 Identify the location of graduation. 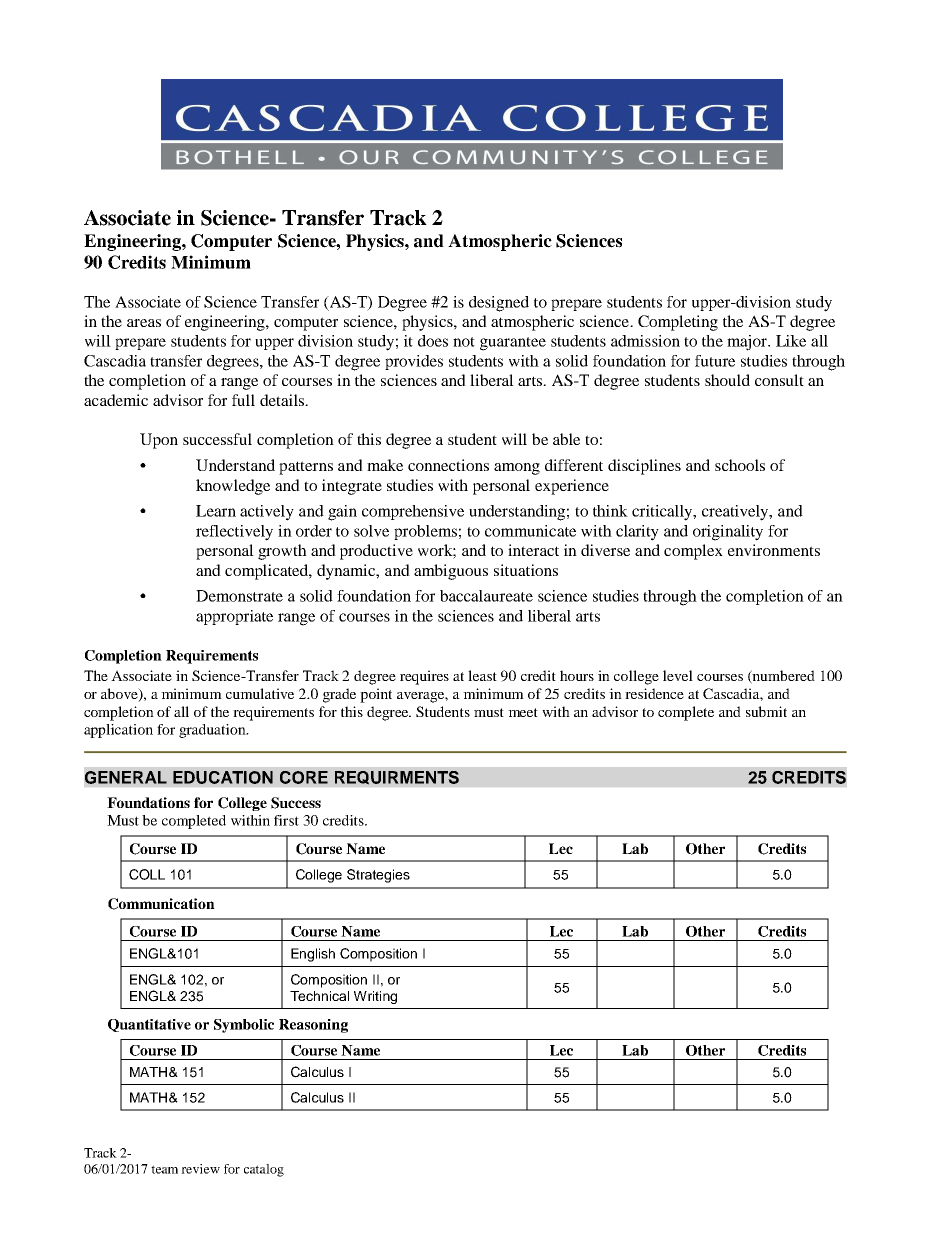
(213, 731).
